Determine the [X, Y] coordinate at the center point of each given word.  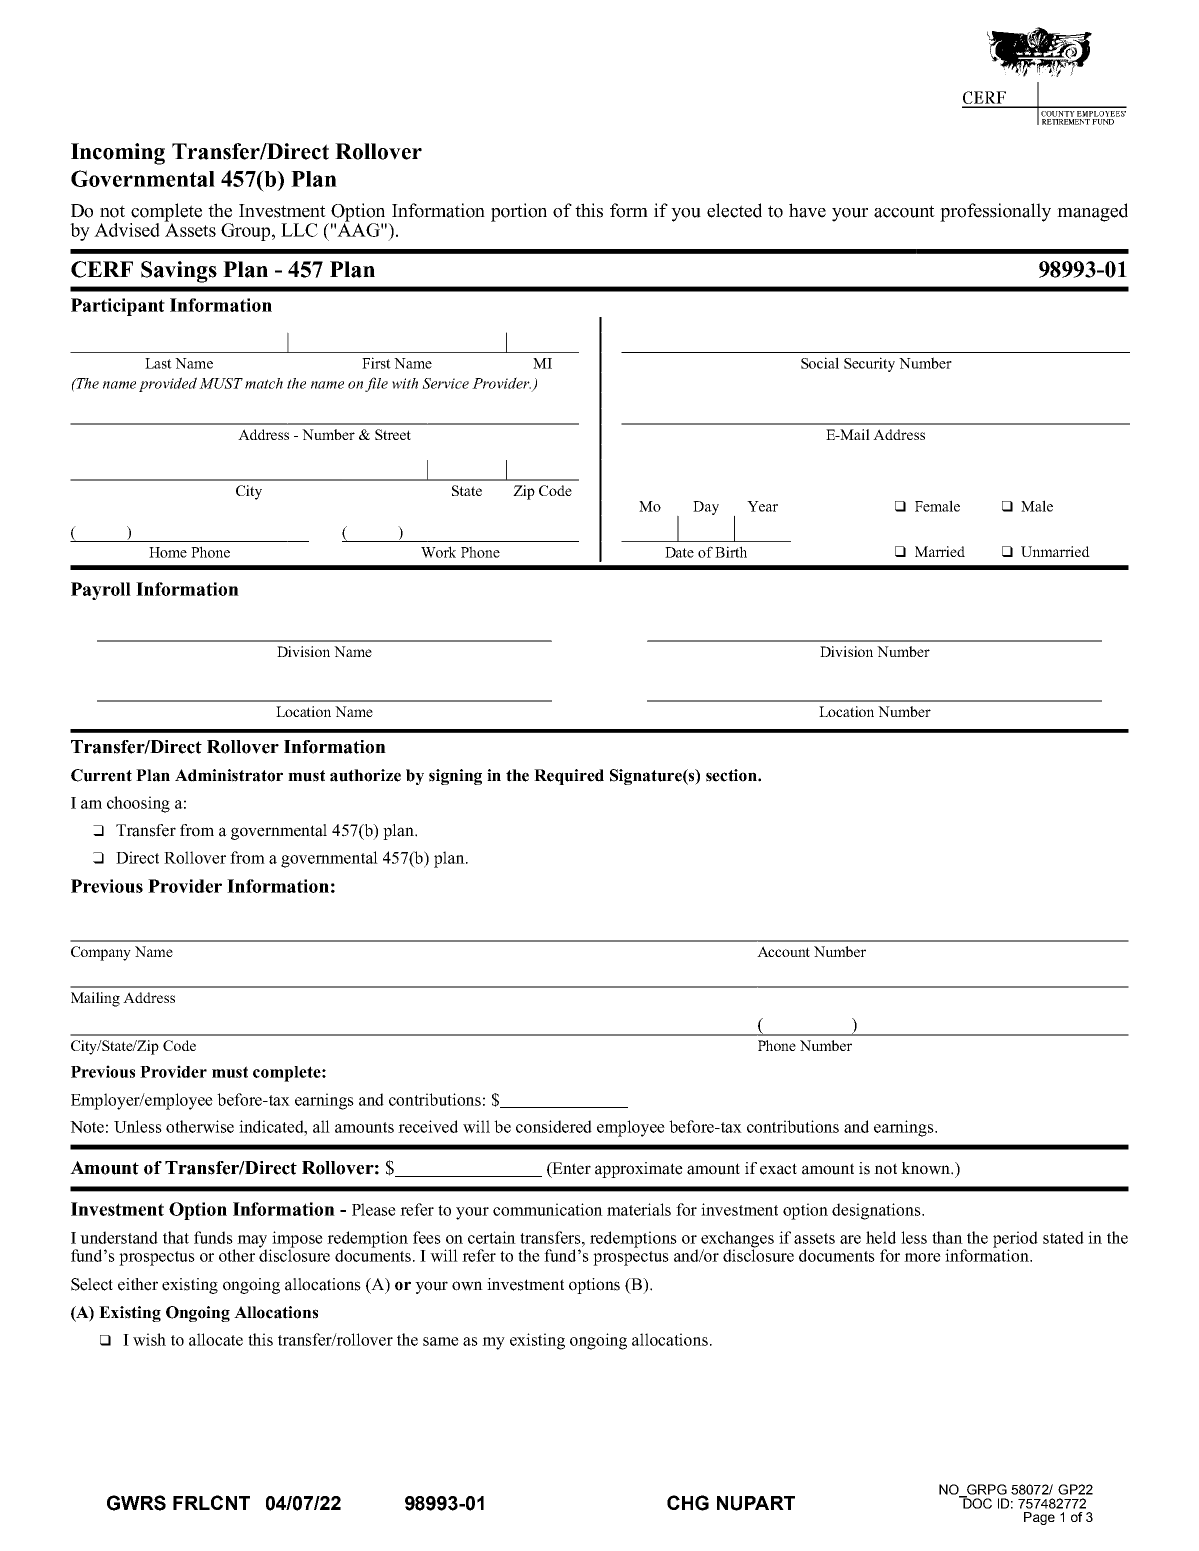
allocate [216, 1339]
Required [569, 777]
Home [168, 552]
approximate [639, 1170]
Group [247, 232]
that [176, 1237]
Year [762, 506]
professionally [995, 212]
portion [519, 212]
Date [679, 552]
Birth [731, 552]
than [947, 1237]
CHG [688, 1503]
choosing [138, 804]
